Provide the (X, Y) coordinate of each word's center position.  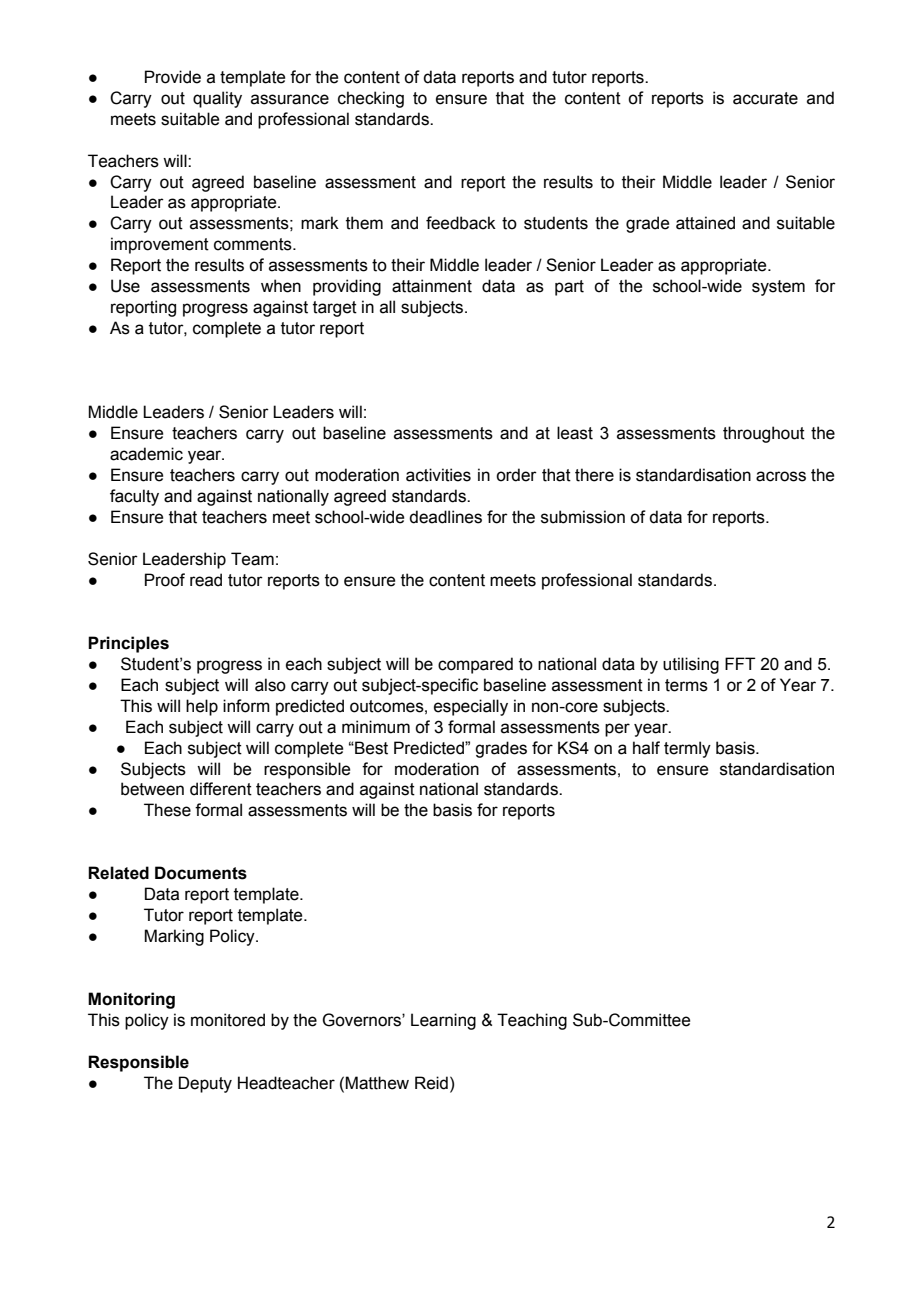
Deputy (205, 1084)
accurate (765, 98)
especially (471, 707)
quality (217, 99)
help (202, 707)
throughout (764, 434)
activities (438, 475)
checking (371, 99)
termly (687, 749)
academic (146, 454)
